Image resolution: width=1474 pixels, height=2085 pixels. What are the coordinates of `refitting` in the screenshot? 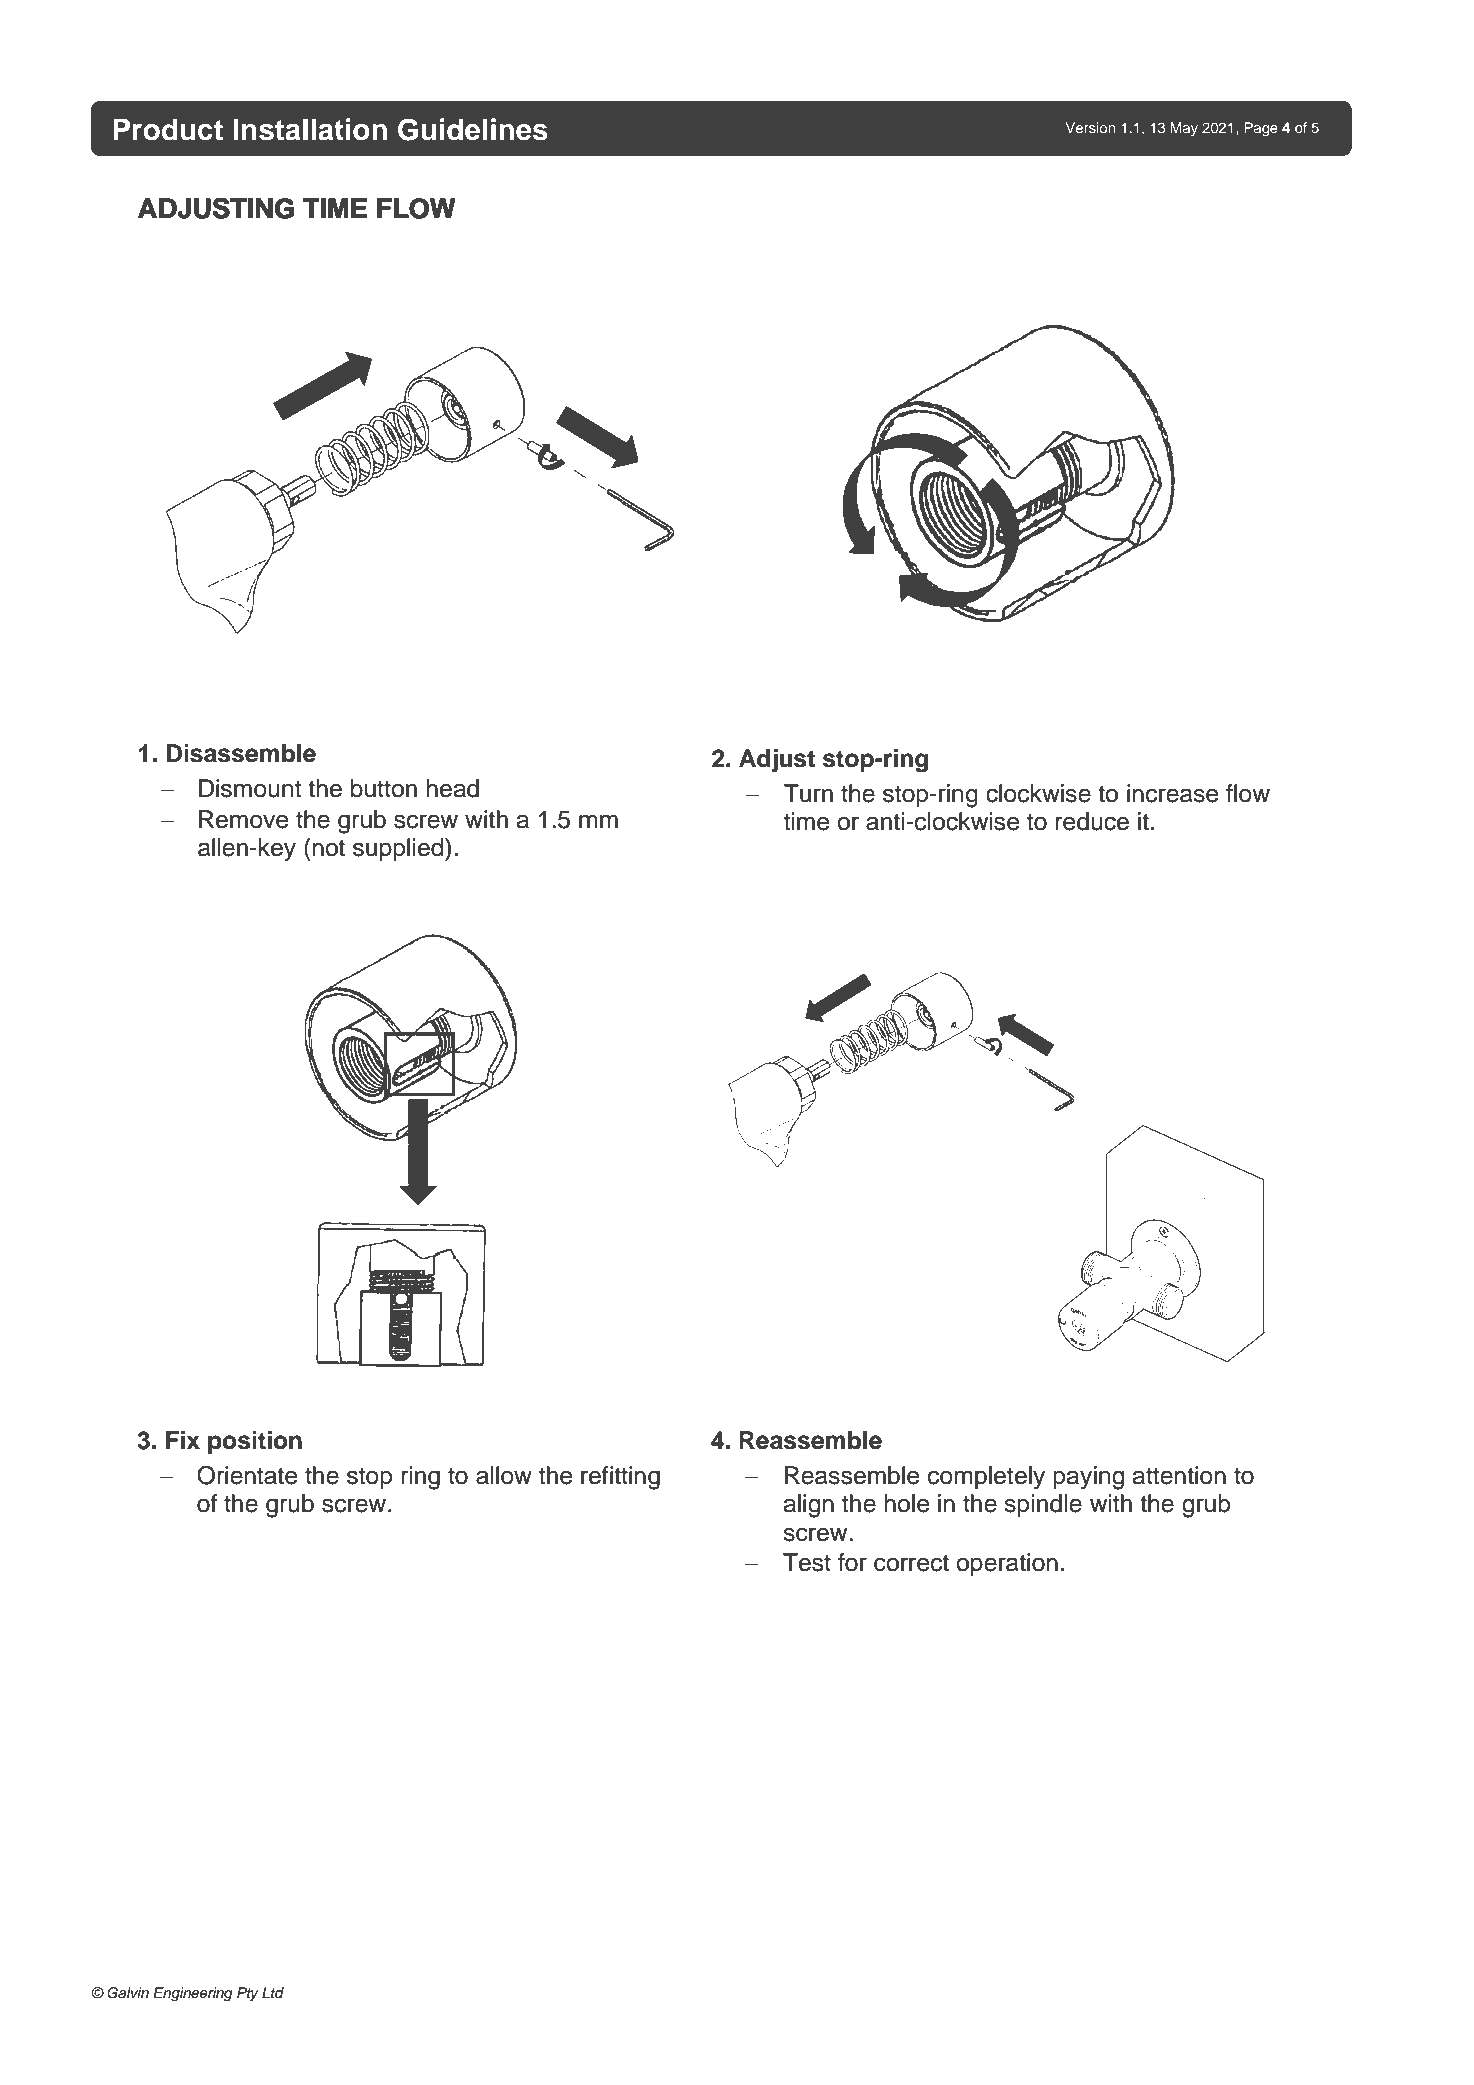 It's located at (620, 1478).
